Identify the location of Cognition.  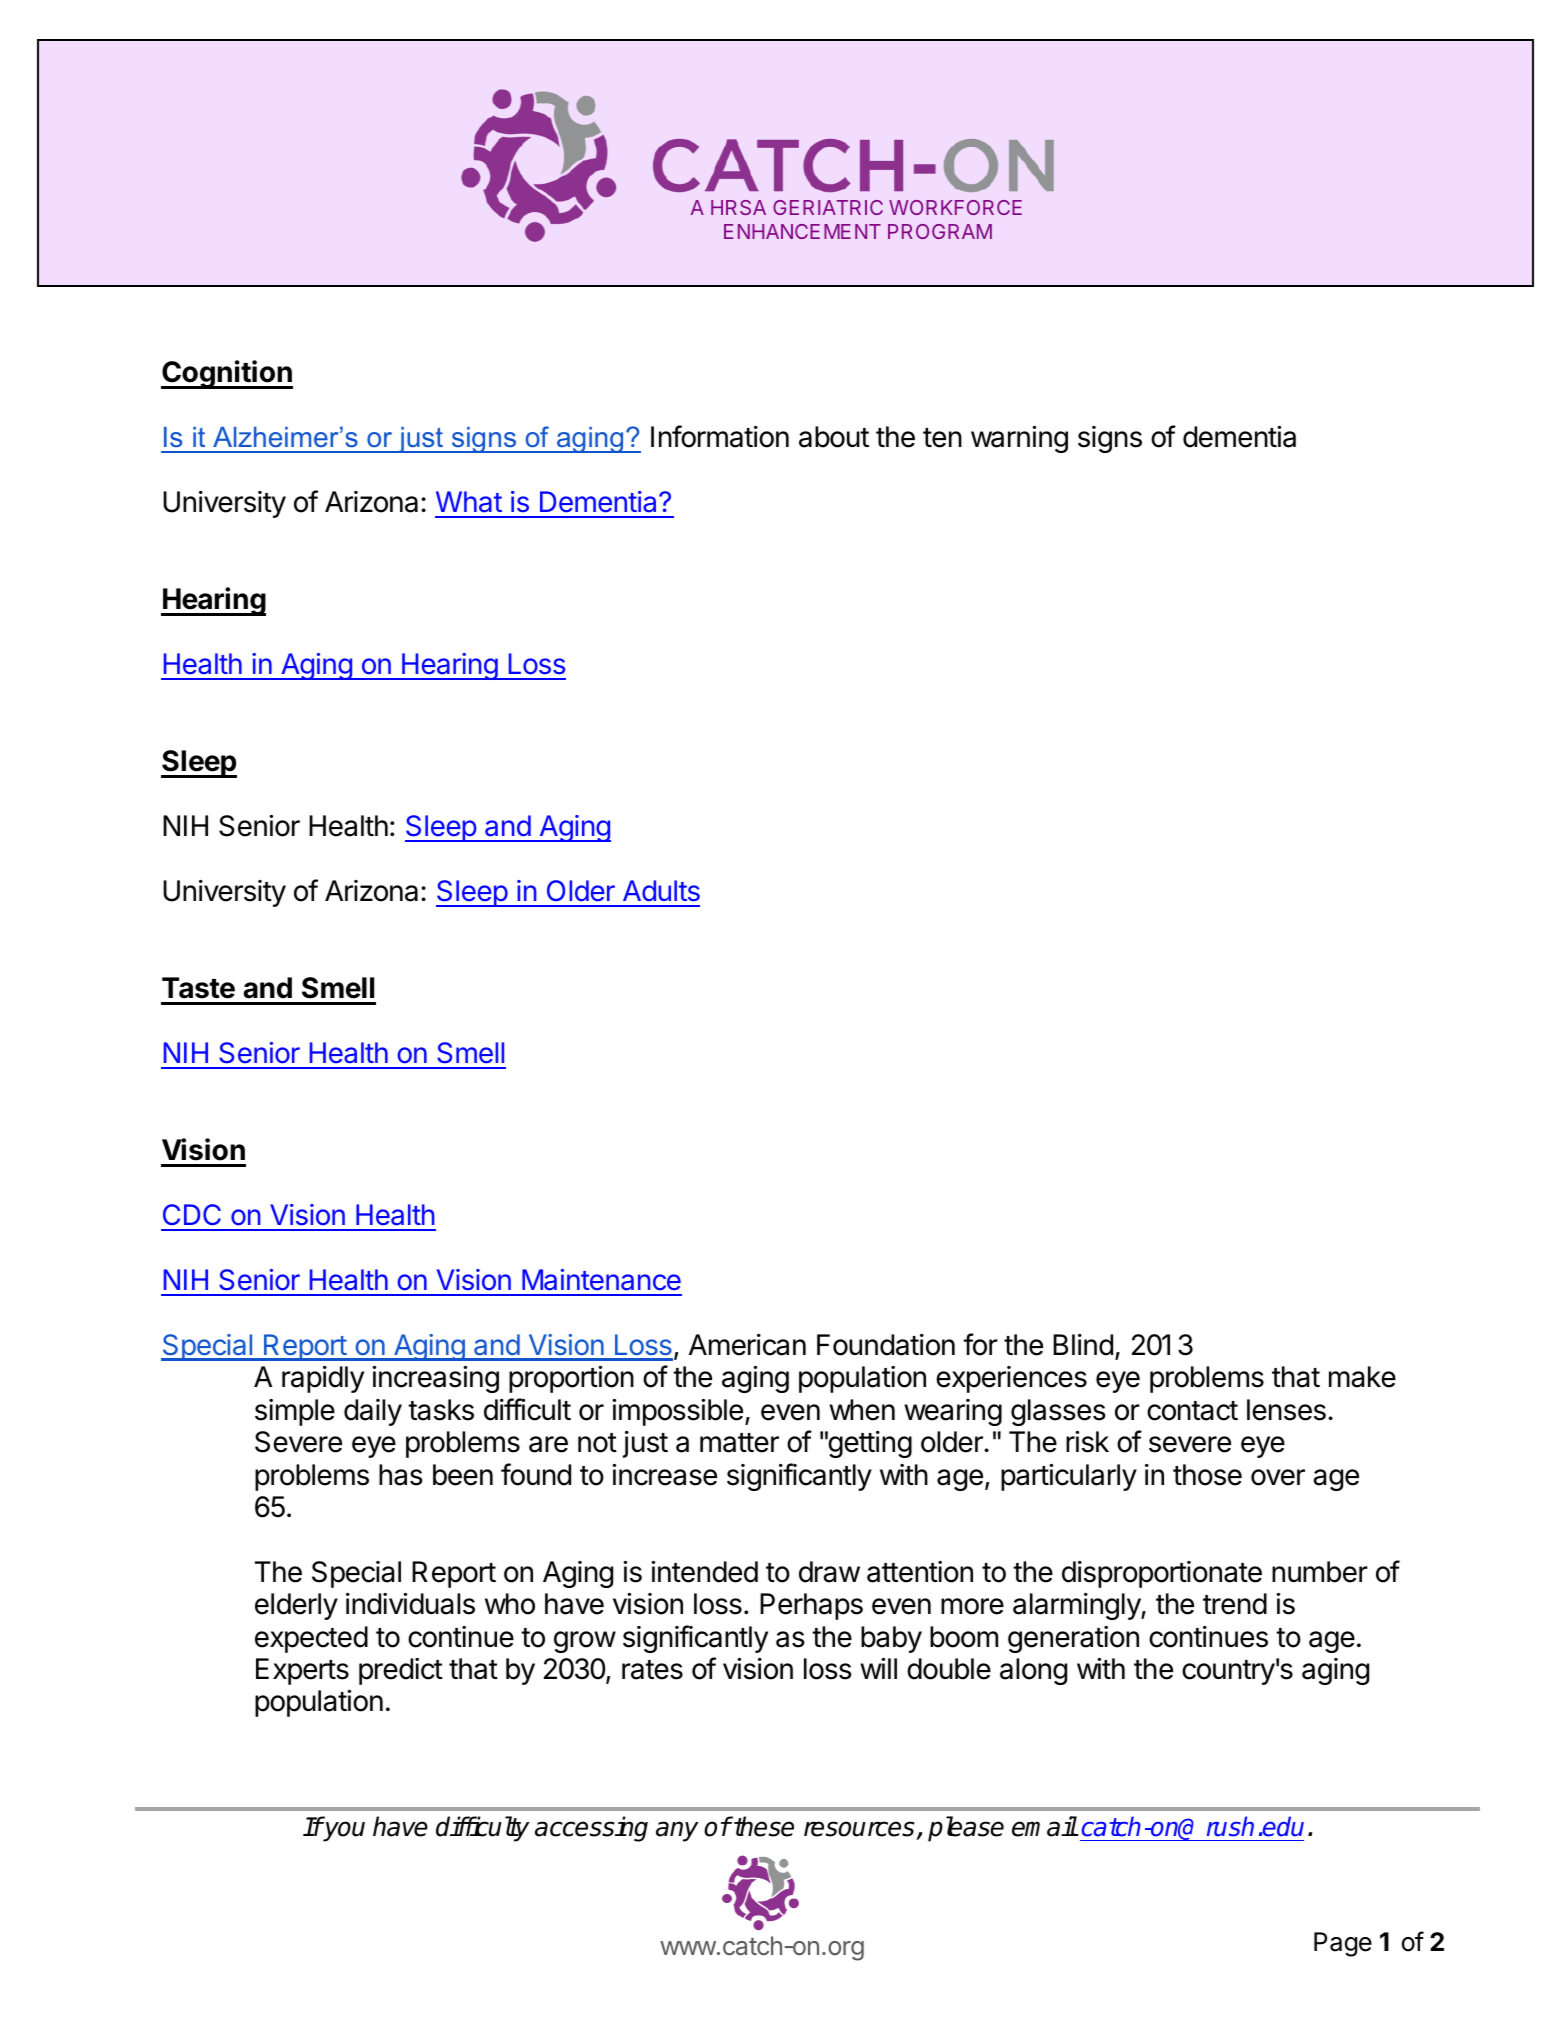
(227, 374).
